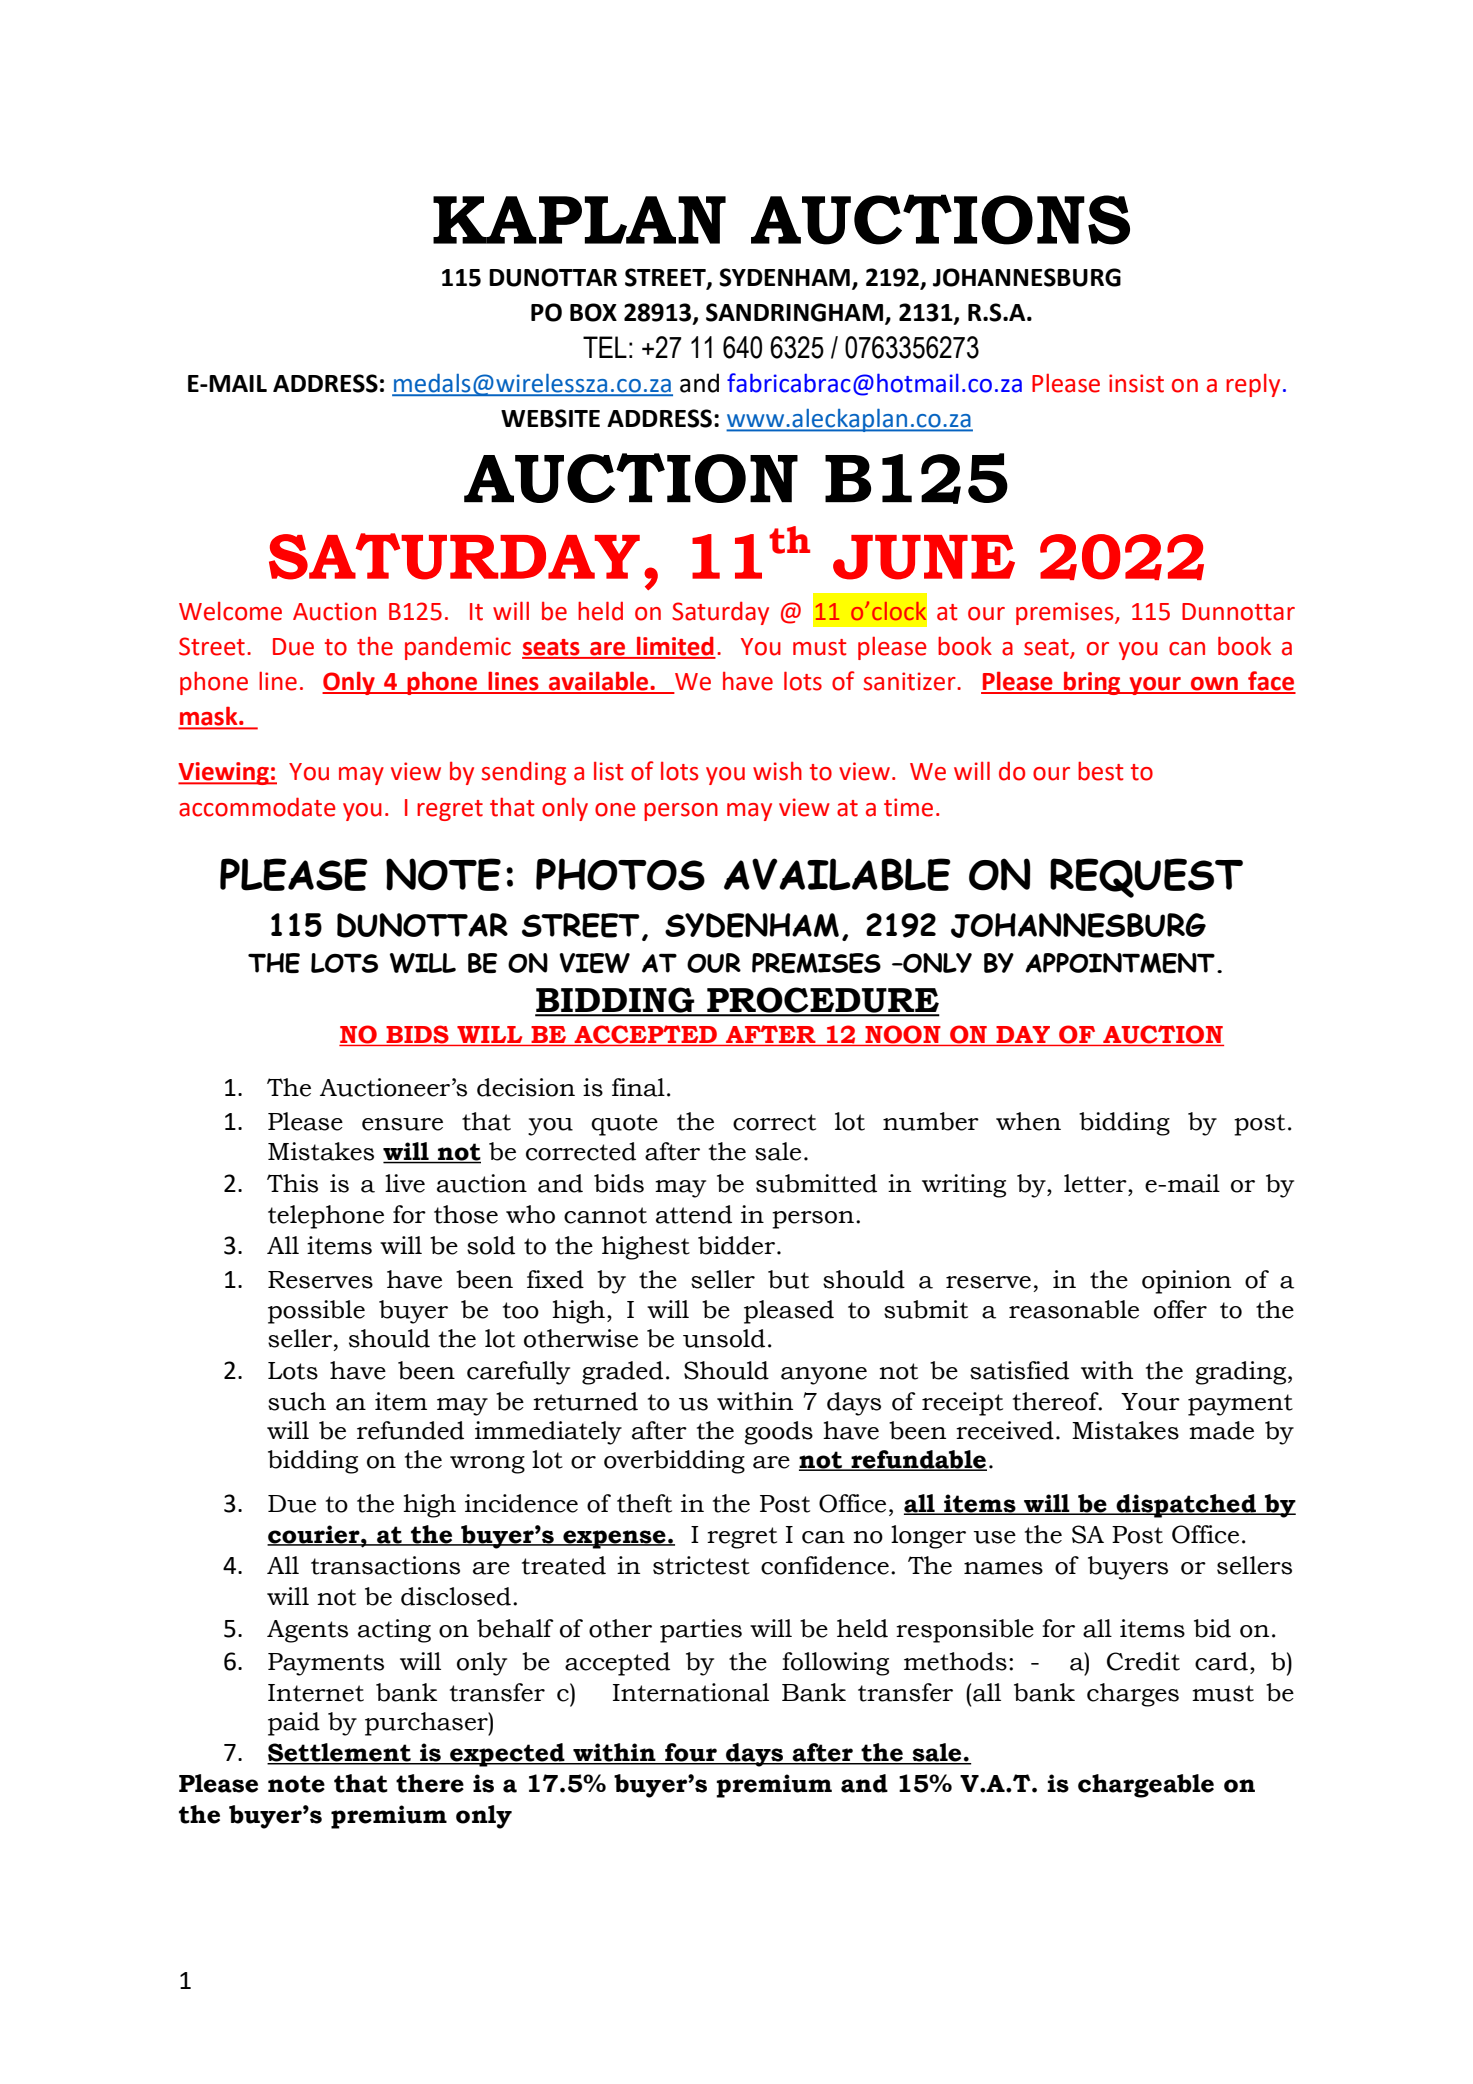 This document has height=2084, width=1473. I want to click on four, so click(691, 1753).
